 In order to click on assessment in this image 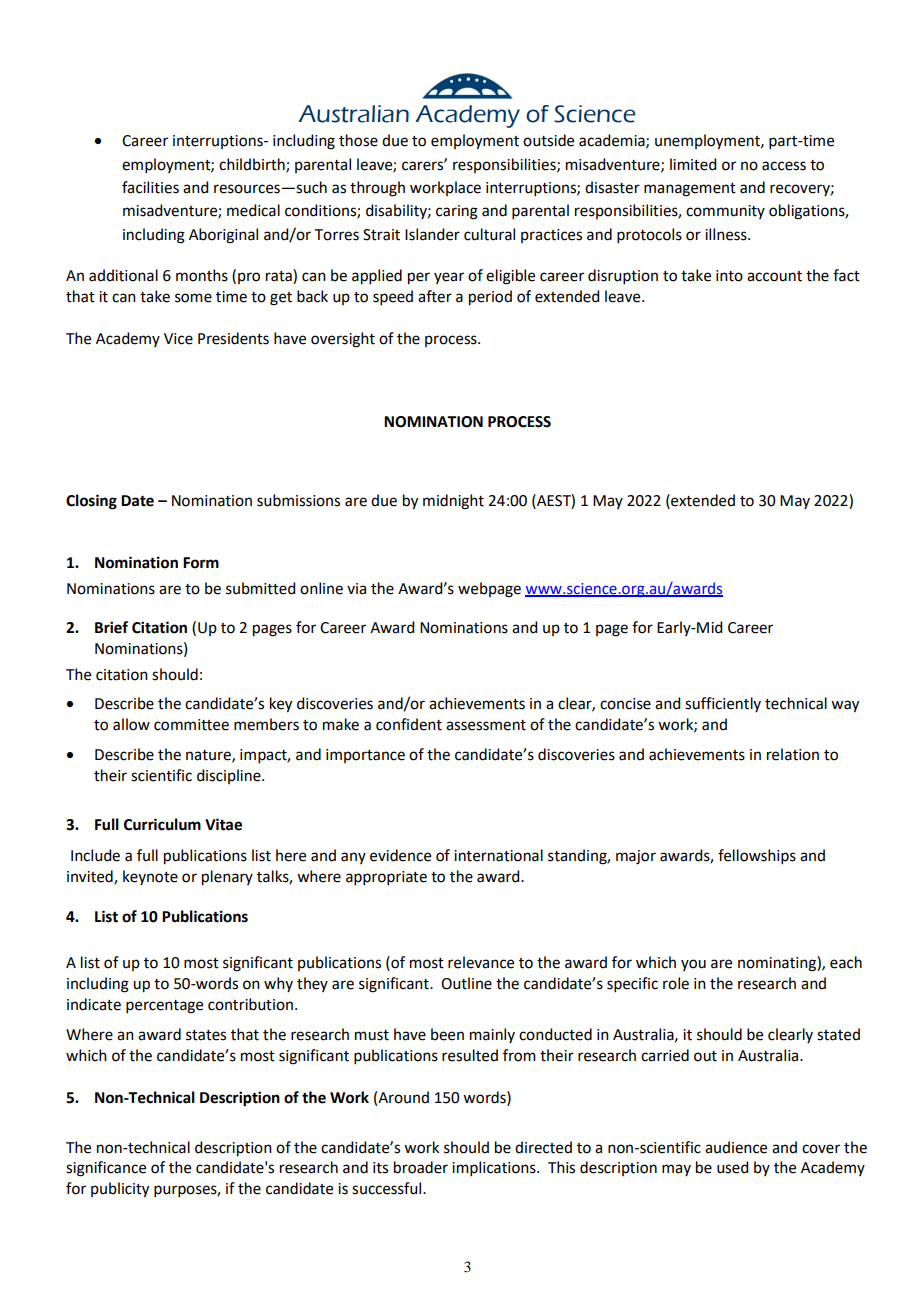, I will do `click(486, 725)`.
